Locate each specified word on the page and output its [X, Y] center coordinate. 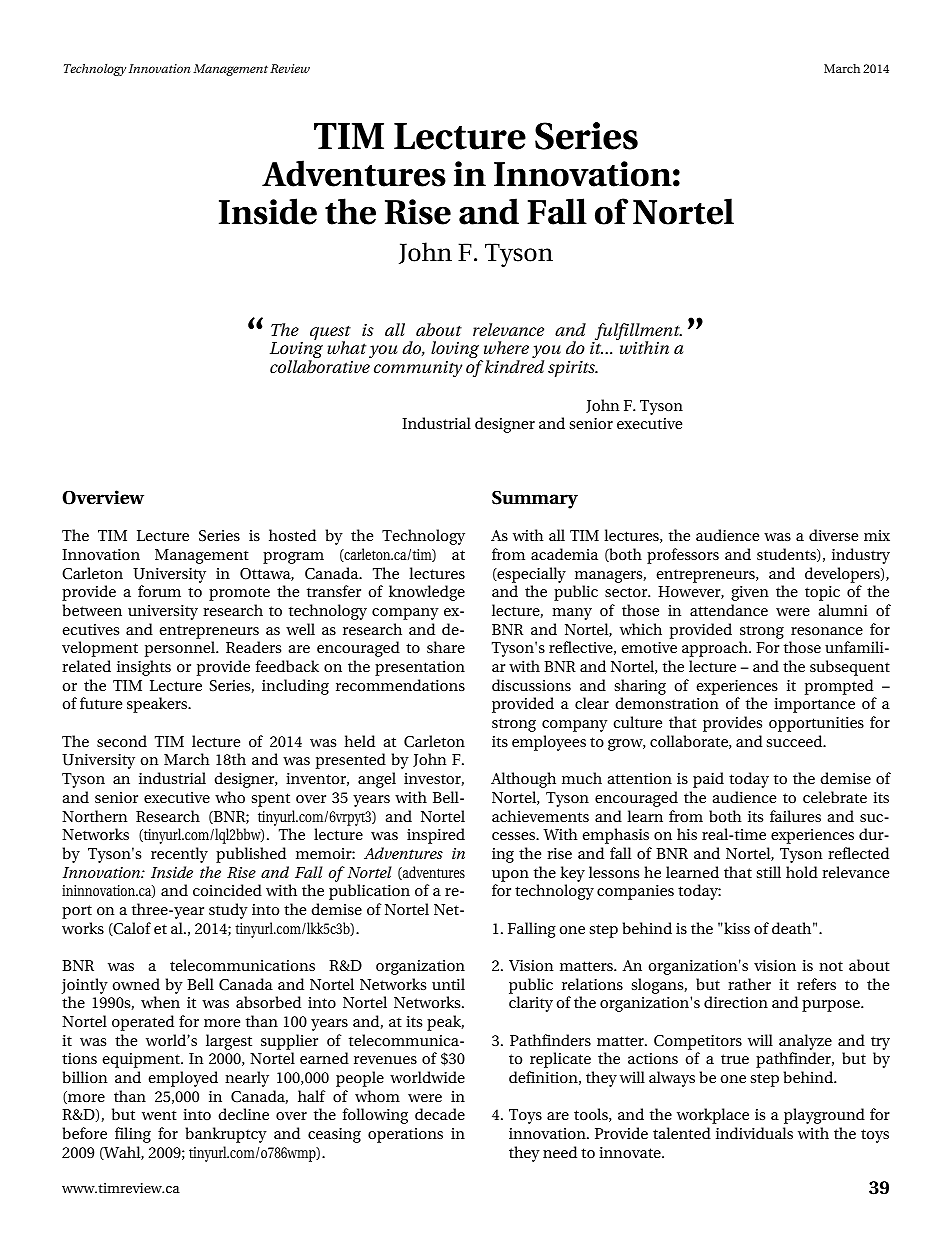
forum [159, 591]
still [768, 872]
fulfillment [637, 333]
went [159, 1115]
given [750, 593]
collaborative [320, 366]
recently [179, 855]
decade [440, 1114]
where [506, 347]
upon [510, 876]
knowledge [427, 593]
